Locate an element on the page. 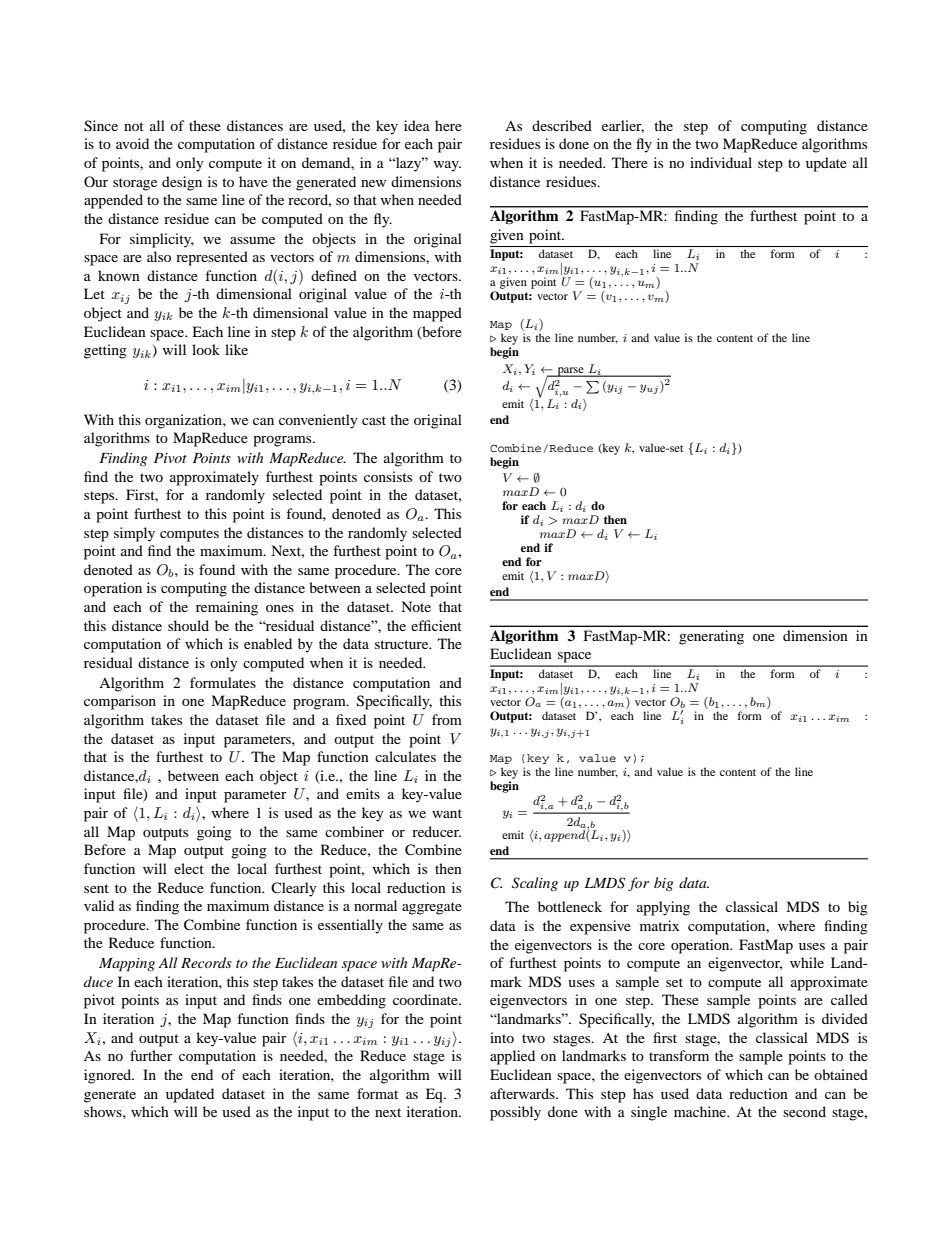  applying is located at coordinates (663, 908).
